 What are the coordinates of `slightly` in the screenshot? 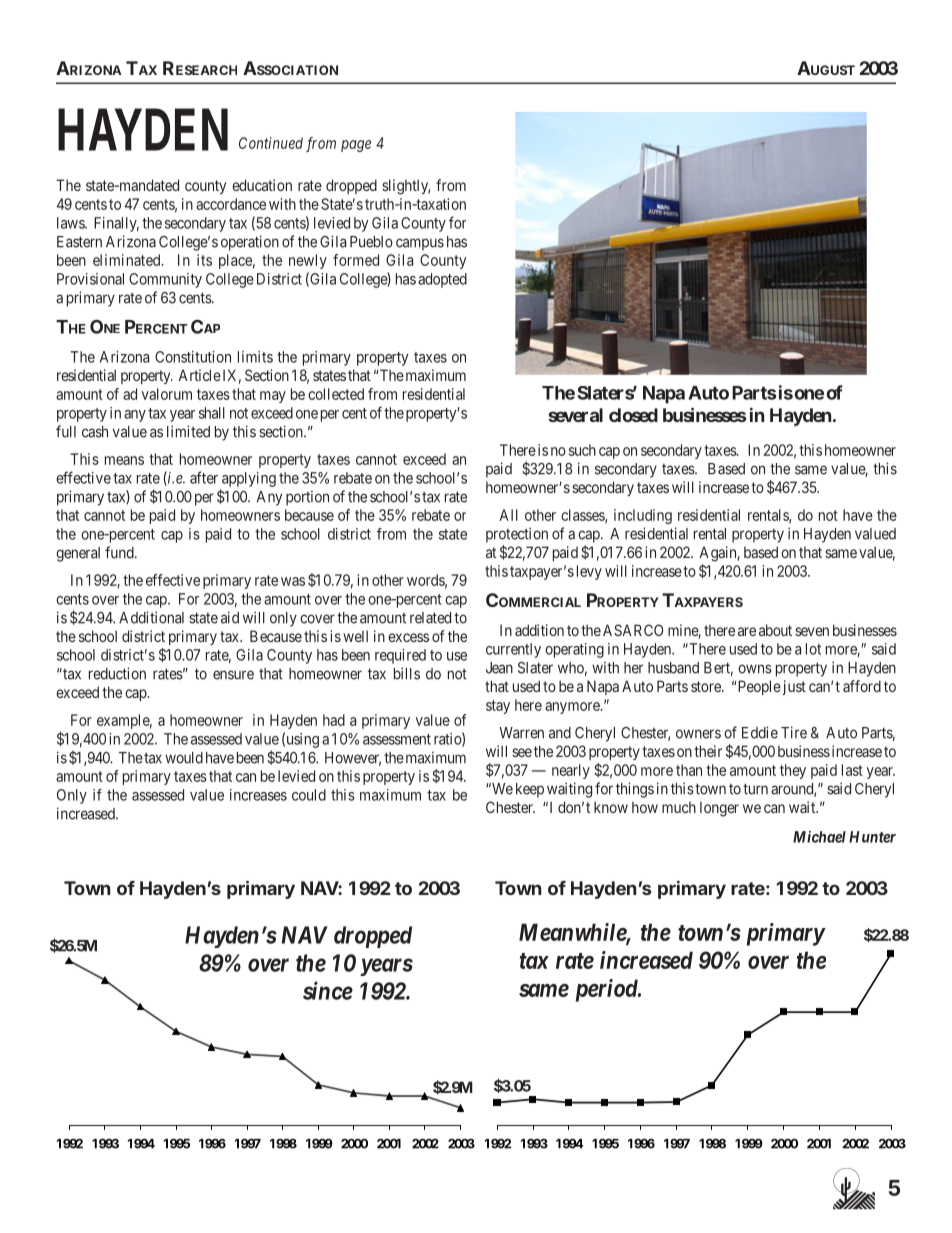 It's located at (406, 187).
